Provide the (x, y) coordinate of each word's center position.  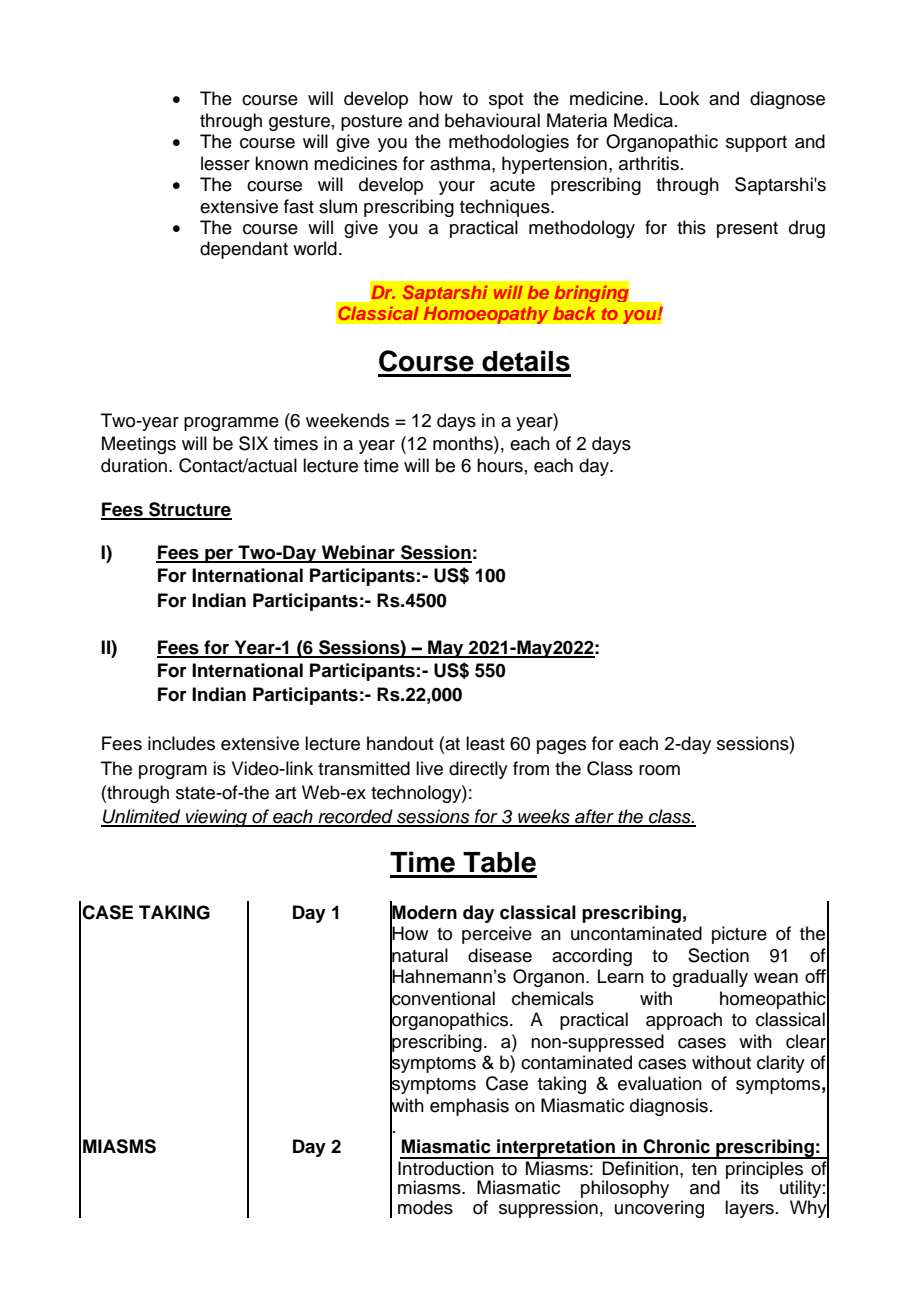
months (464, 443)
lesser (225, 163)
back (574, 313)
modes (425, 1207)
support (756, 144)
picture (739, 935)
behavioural (492, 120)
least (485, 743)
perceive (497, 935)
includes (181, 743)
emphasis (469, 1107)
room (659, 770)
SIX (253, 443)
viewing (216, 818)
